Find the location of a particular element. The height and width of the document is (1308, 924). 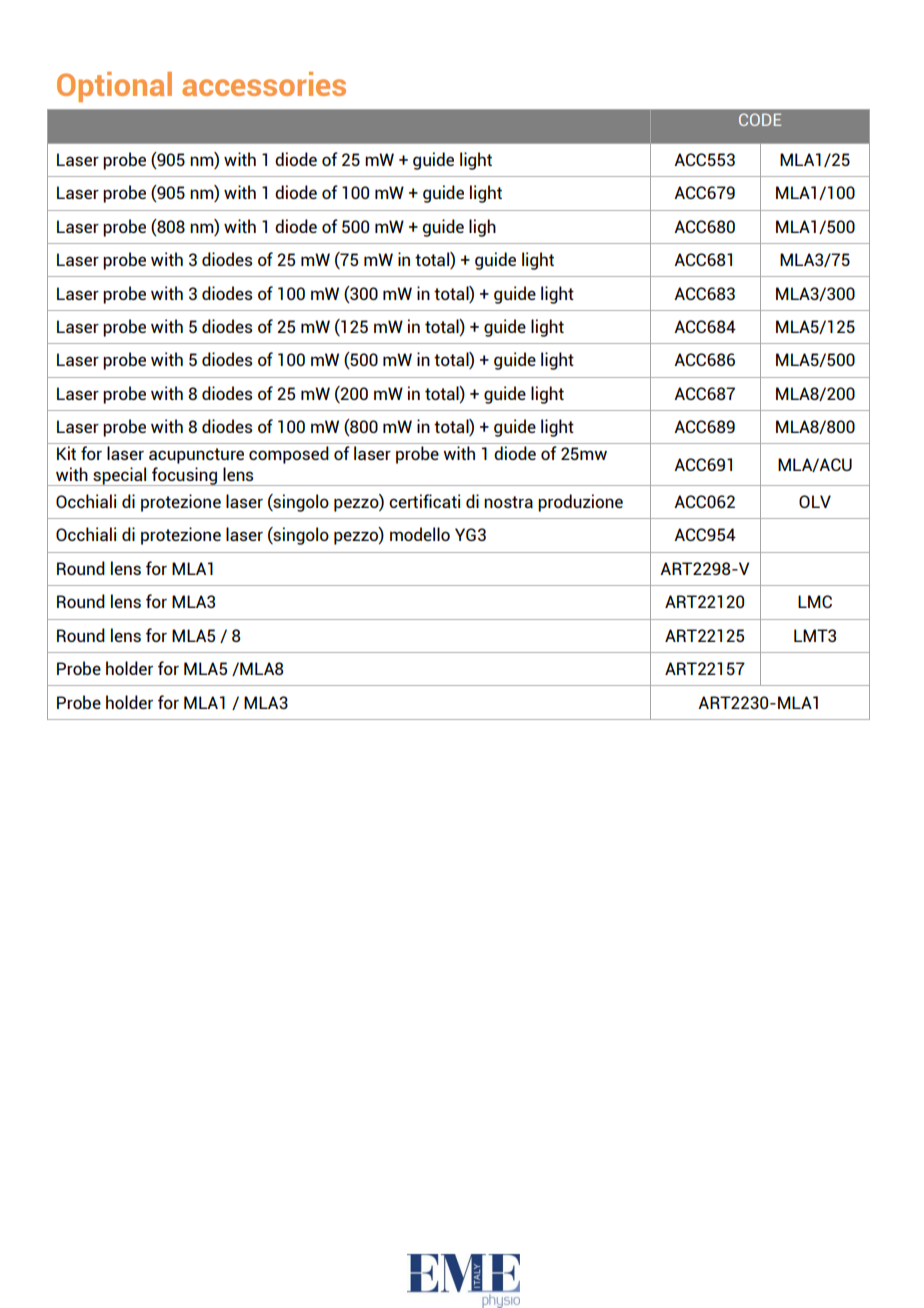

acupuncture is located at coordinates (196, 456).
